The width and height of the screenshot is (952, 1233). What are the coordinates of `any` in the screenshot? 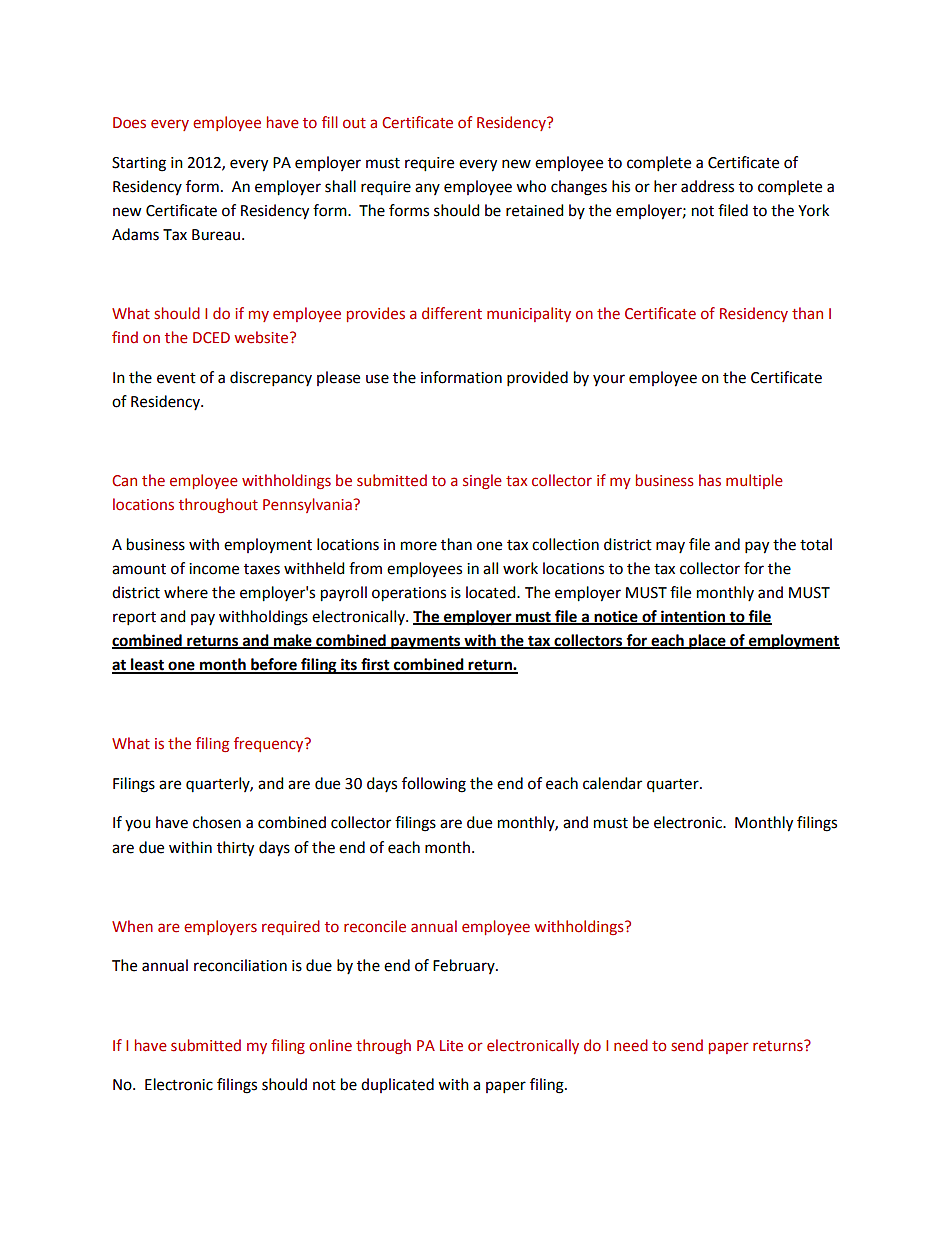 It's located at (427, 189).
